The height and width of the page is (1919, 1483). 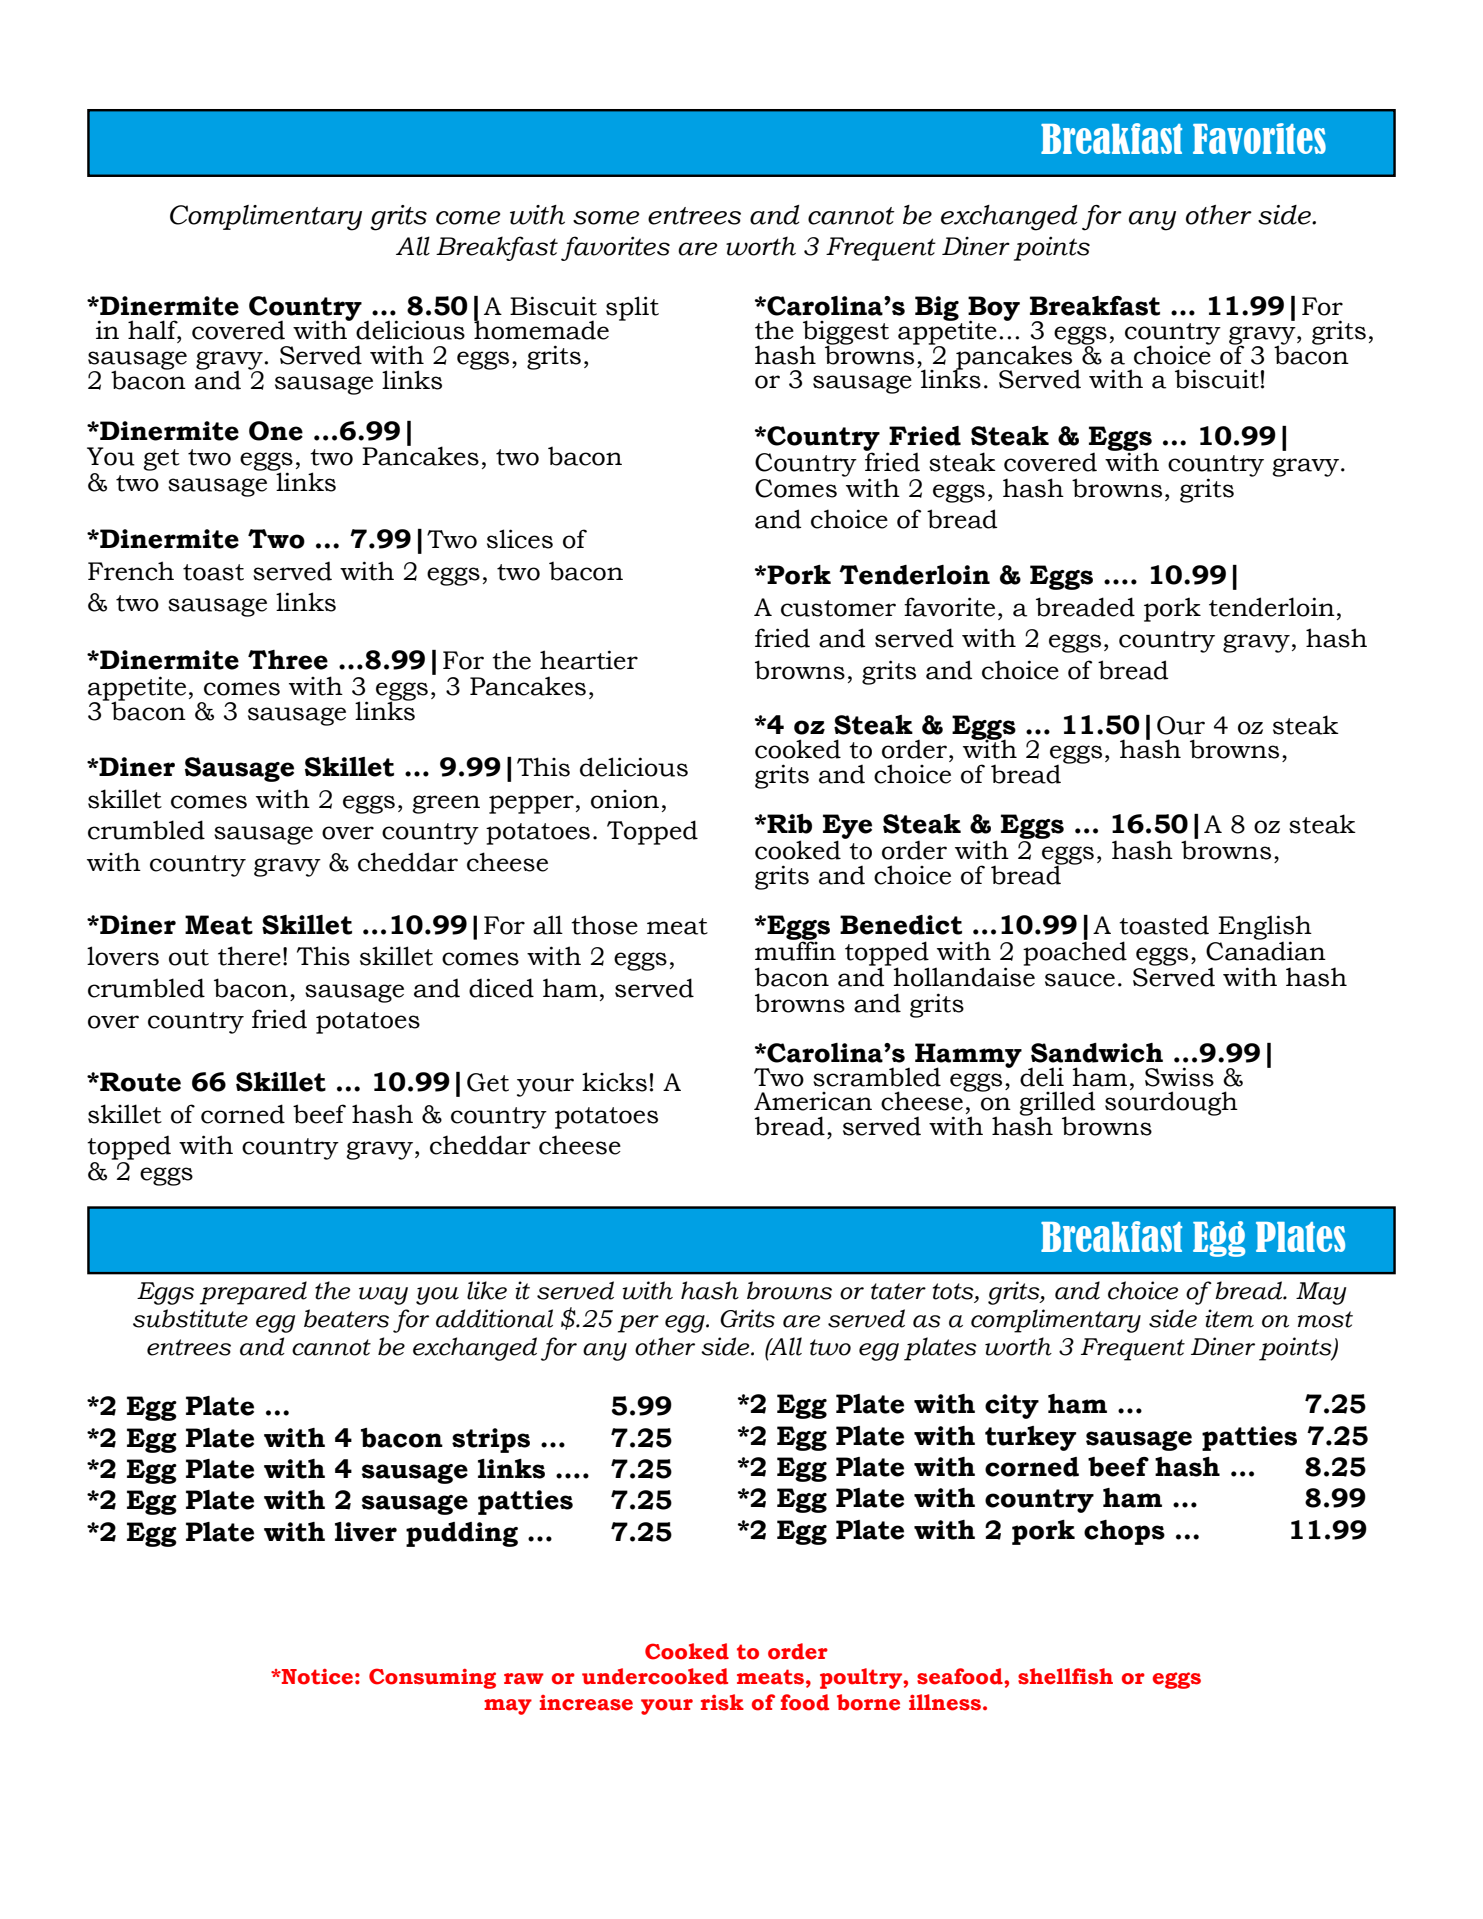 What do you see at coordinates (813, 1101) in the page?
I see `American` at bounding box center [813, 1101].
